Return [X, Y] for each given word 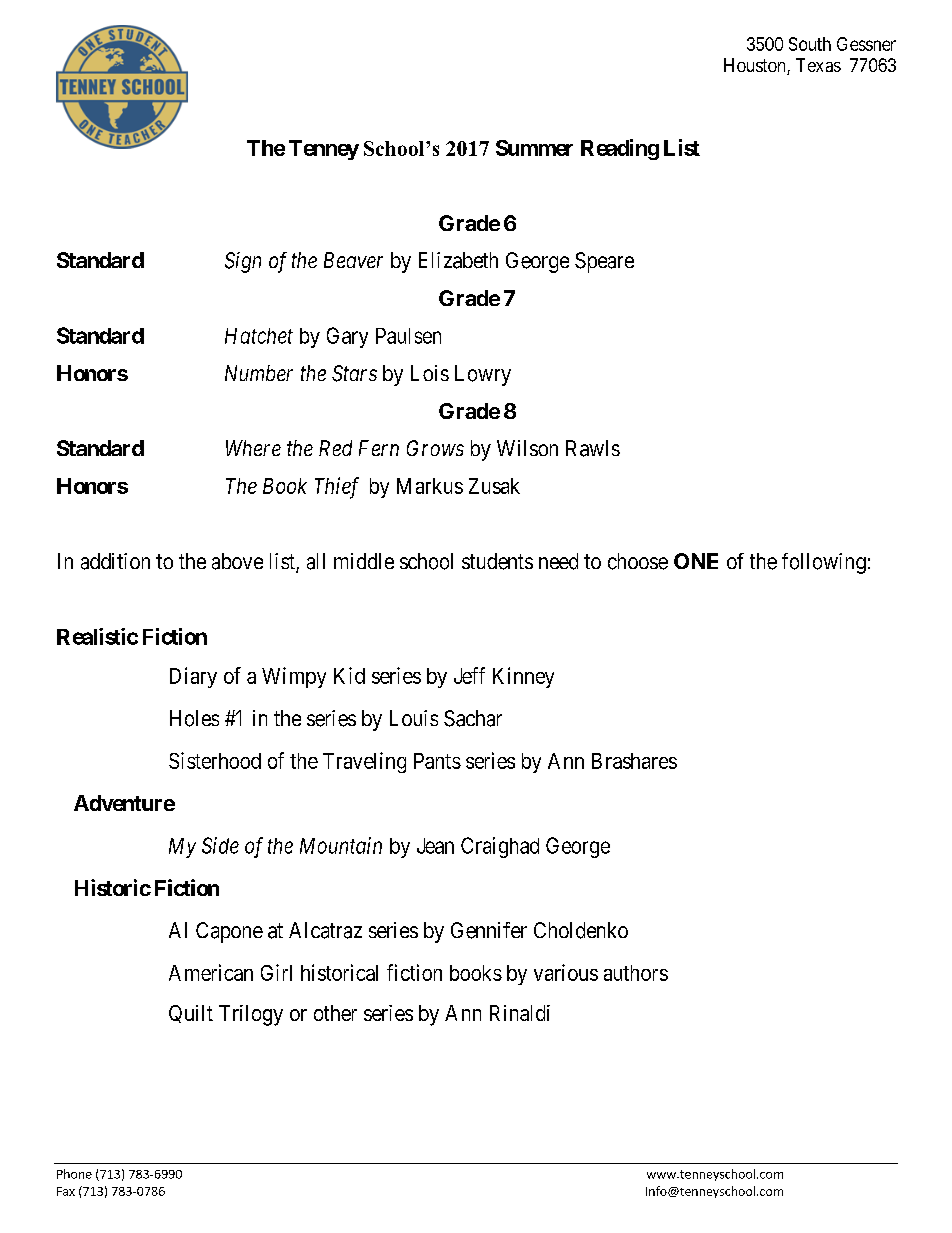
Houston [756, 66]
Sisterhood [215, 760]
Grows [435, 448]
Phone [74, 1174]
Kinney [523, 677]
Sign [243, 262]
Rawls [593, 448]
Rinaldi [520, 1013]
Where [253, 448]
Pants [437, 761]
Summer [534, 148]
